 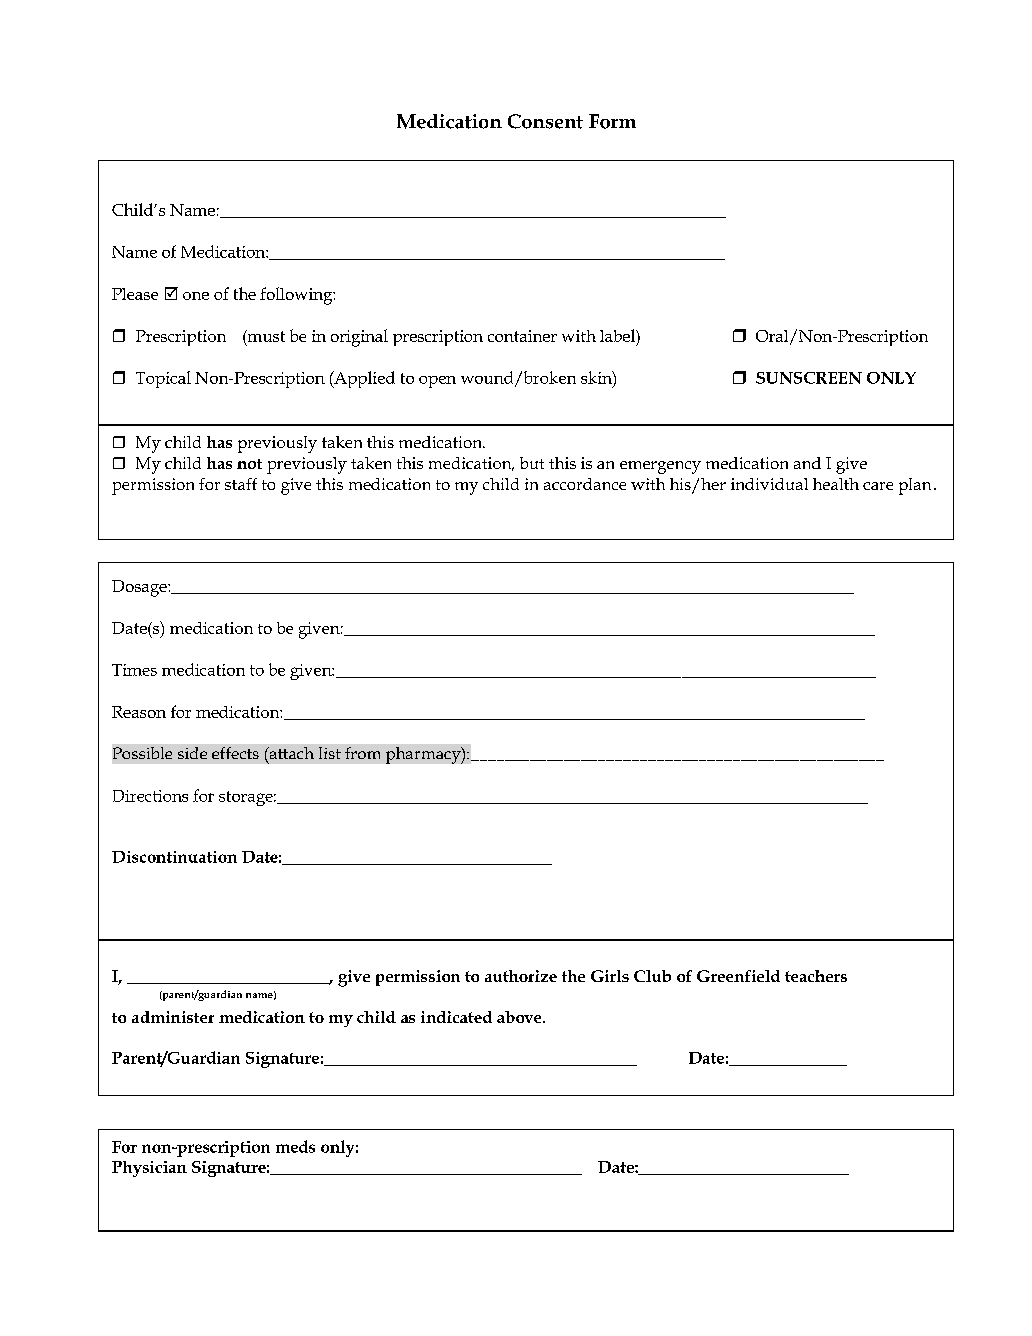 What do you see at coordinates (235, 753) in the image?
I see `effects` at bounding box center [235, 753].
